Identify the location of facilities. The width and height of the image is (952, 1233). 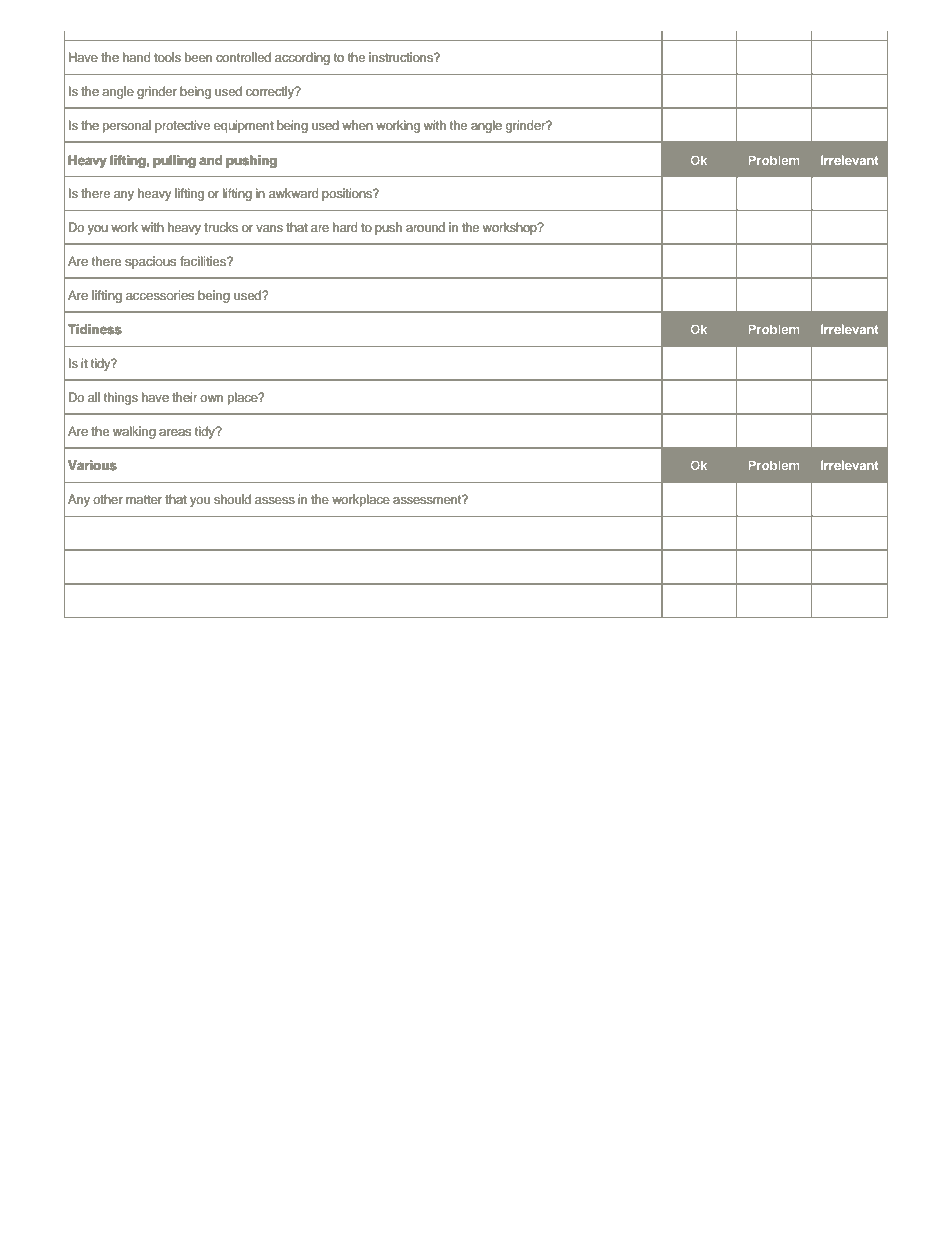
(204, 261).
